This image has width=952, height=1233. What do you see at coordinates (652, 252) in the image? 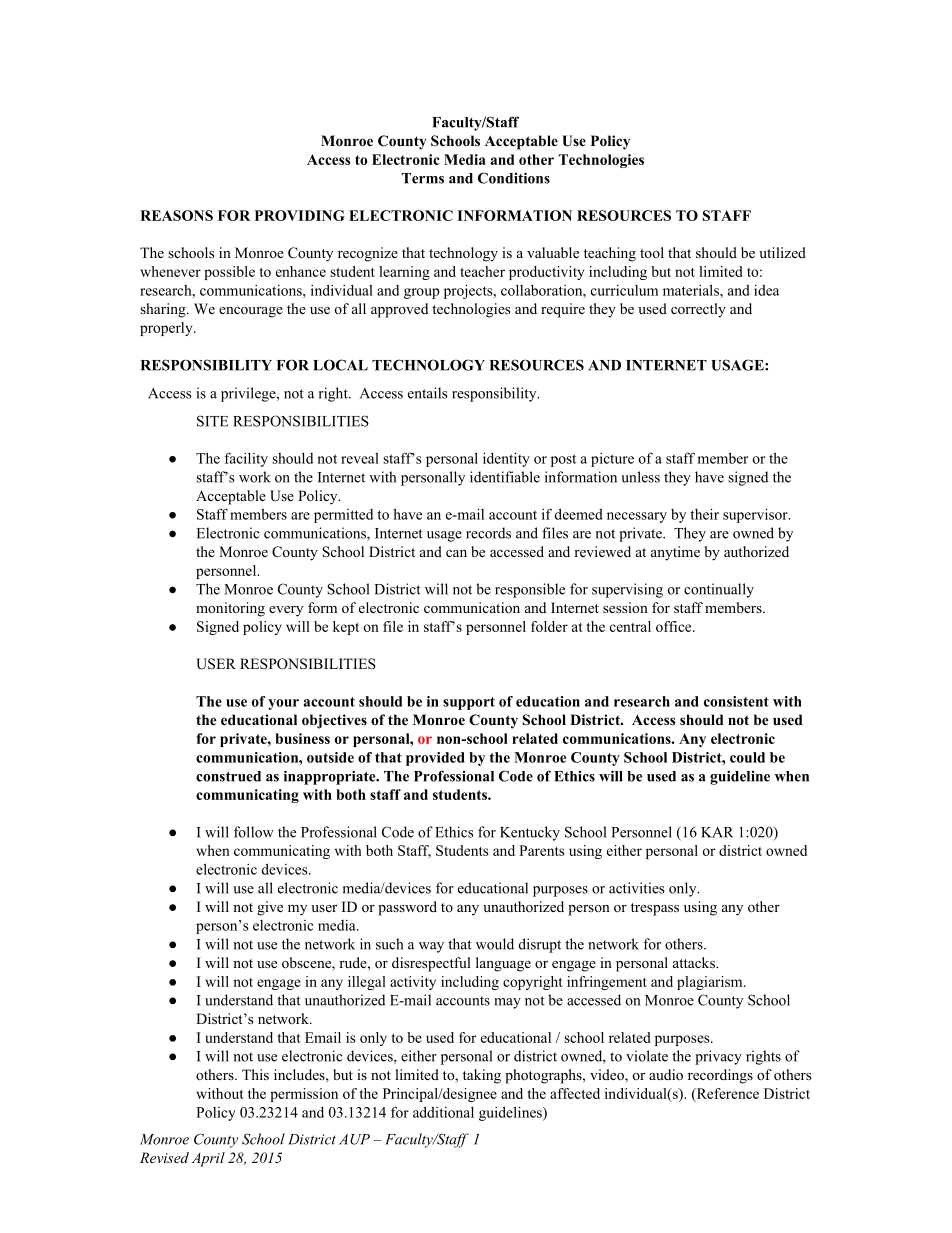
I see `tool` at bounding box center [652, 252].
